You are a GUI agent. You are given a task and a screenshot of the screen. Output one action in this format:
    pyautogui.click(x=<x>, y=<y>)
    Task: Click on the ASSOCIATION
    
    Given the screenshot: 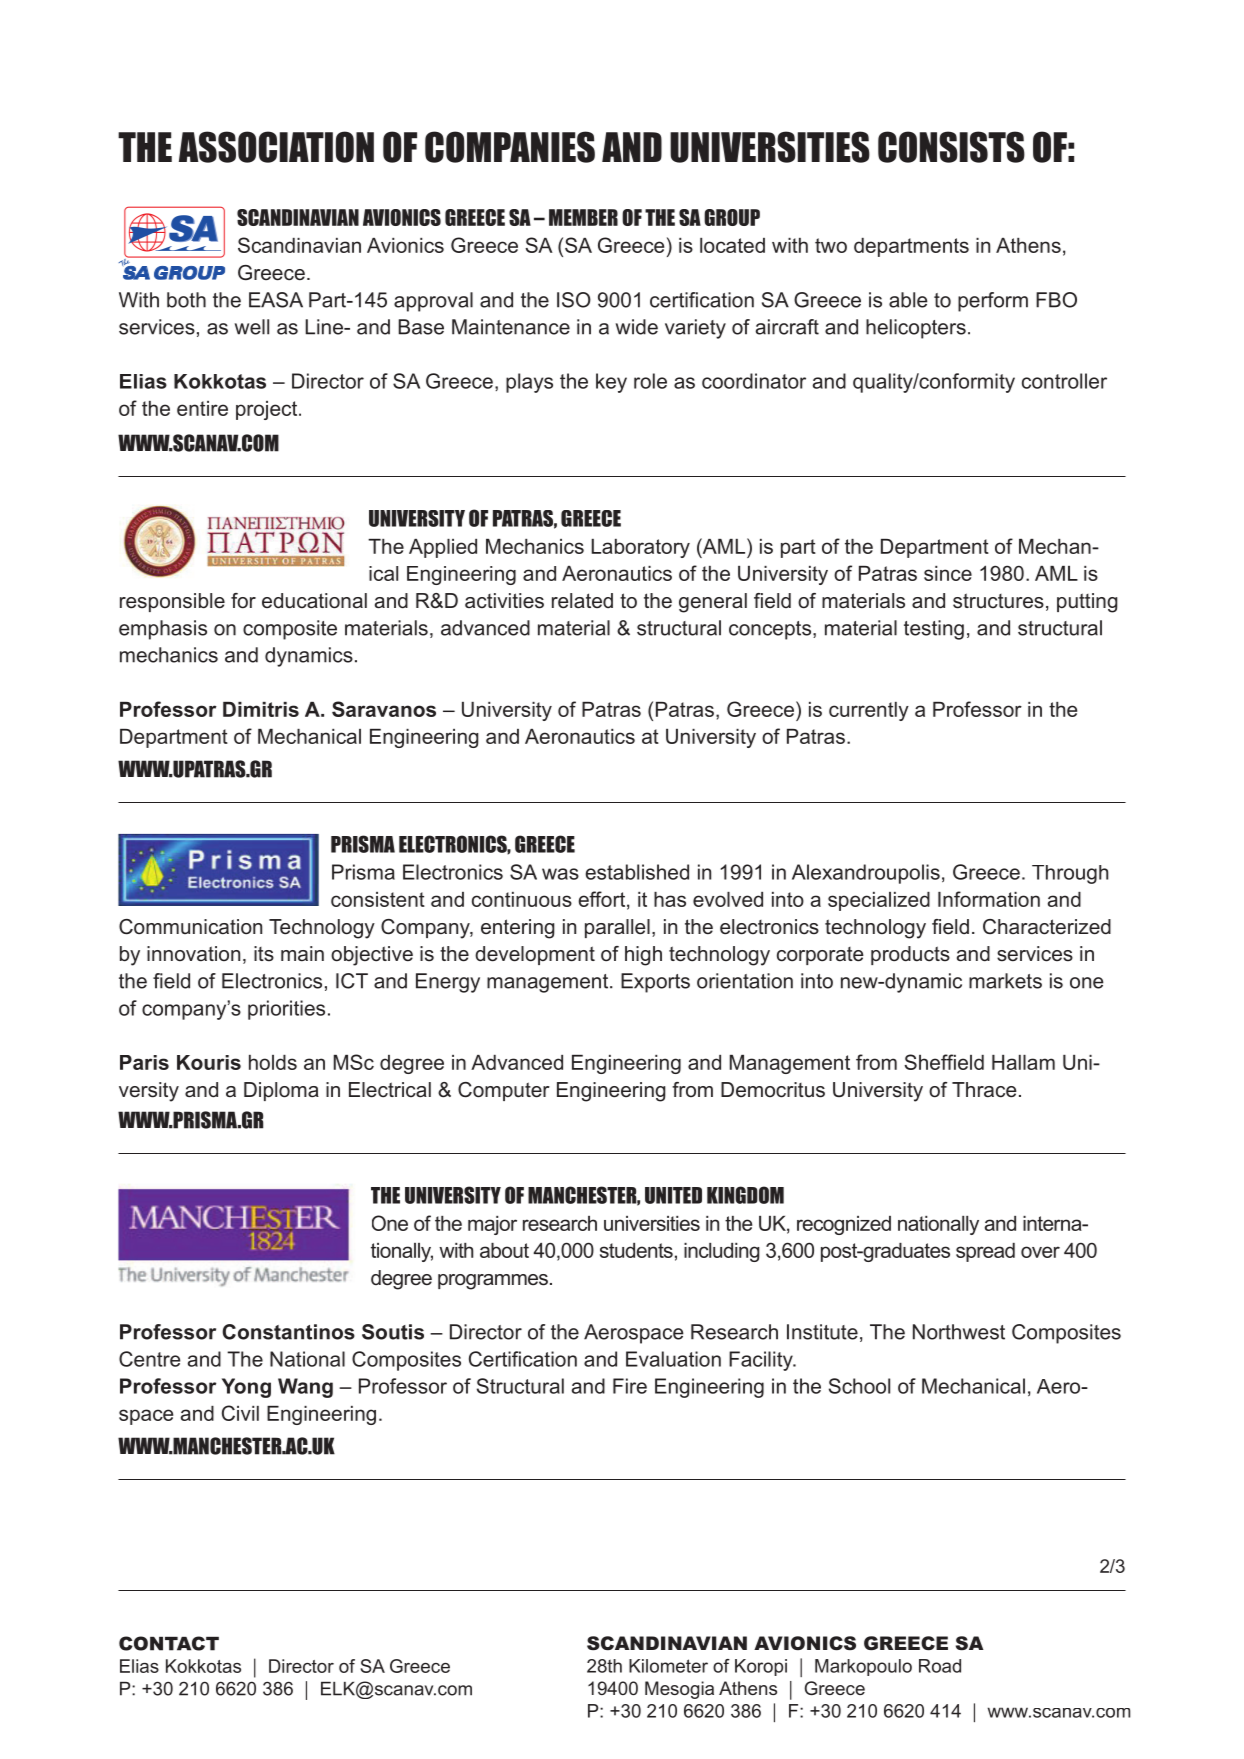 What is the action you would take?
    pyautogui.click(x=276, y=147)
